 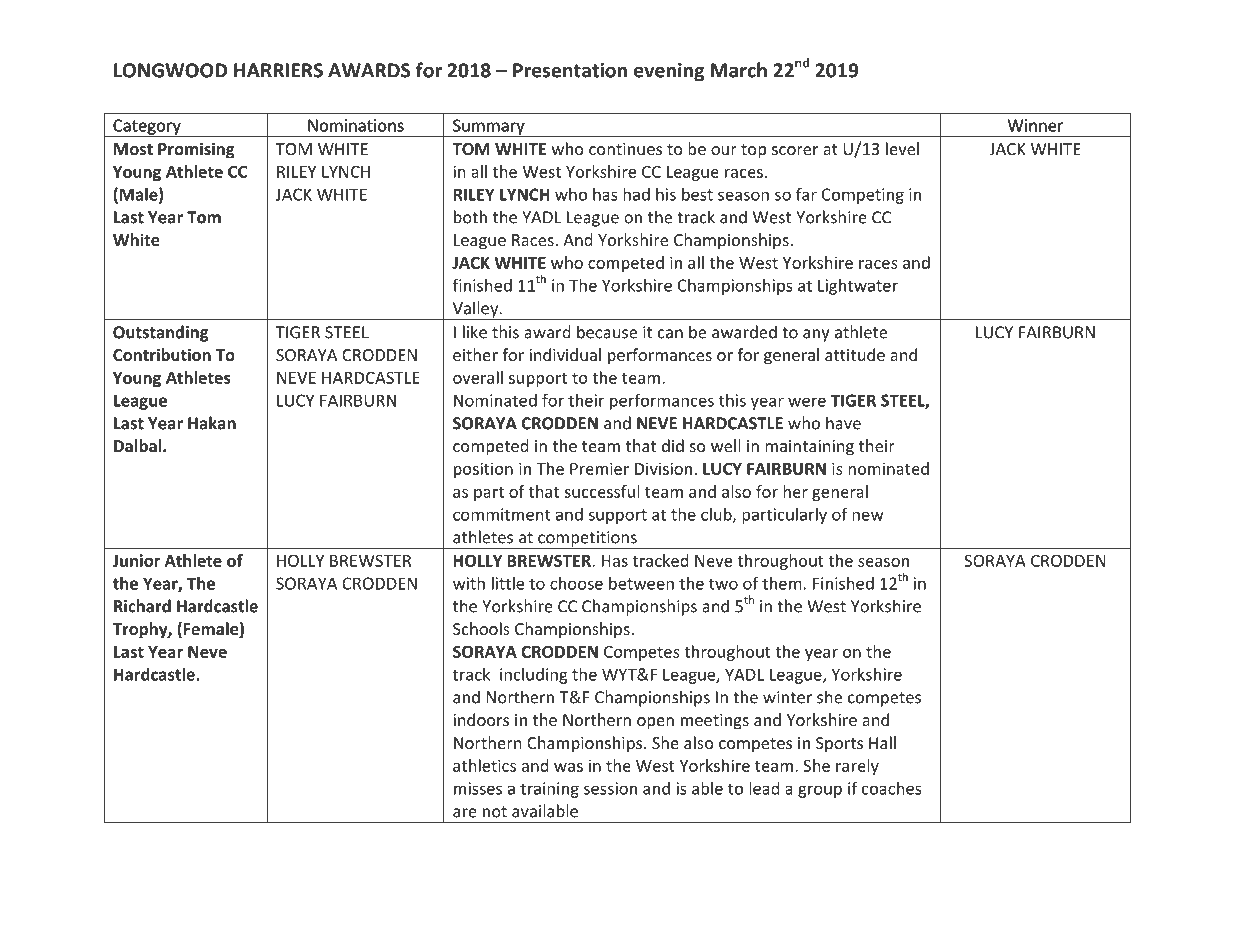 What do you see at coordinates (212, 423) in the screenshot?
I see `Hakan` at bounding box center [212, 423].
